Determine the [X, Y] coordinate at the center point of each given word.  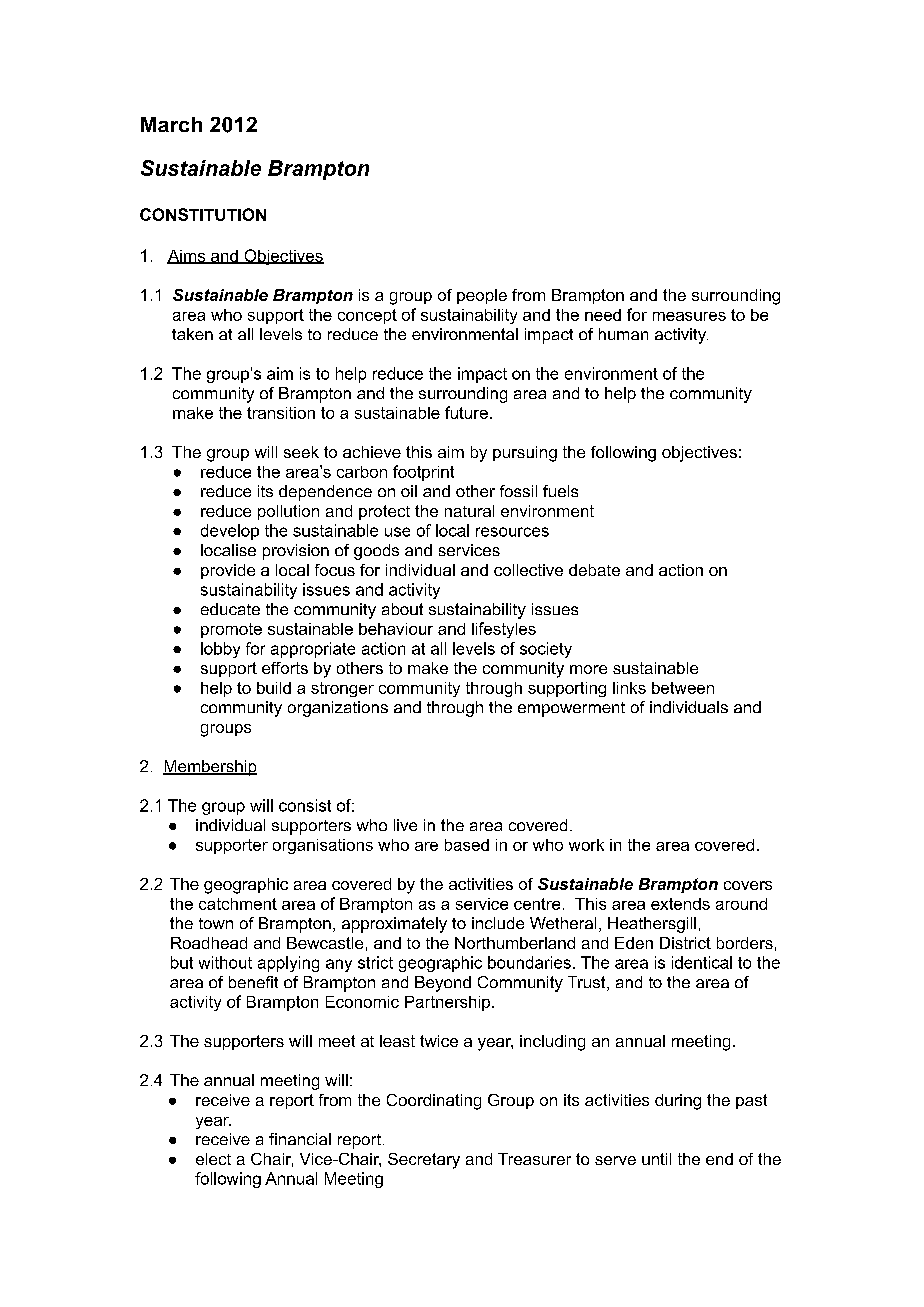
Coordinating [434, 1102]
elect [213, 1159]
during [678, 1102]
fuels [560, 491]
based [467, 845]
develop [230, 532]
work [586, 845]
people [482, 296]
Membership [210, 768]
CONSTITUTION [203, 214]
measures [689, 316]
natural [469, 511]
